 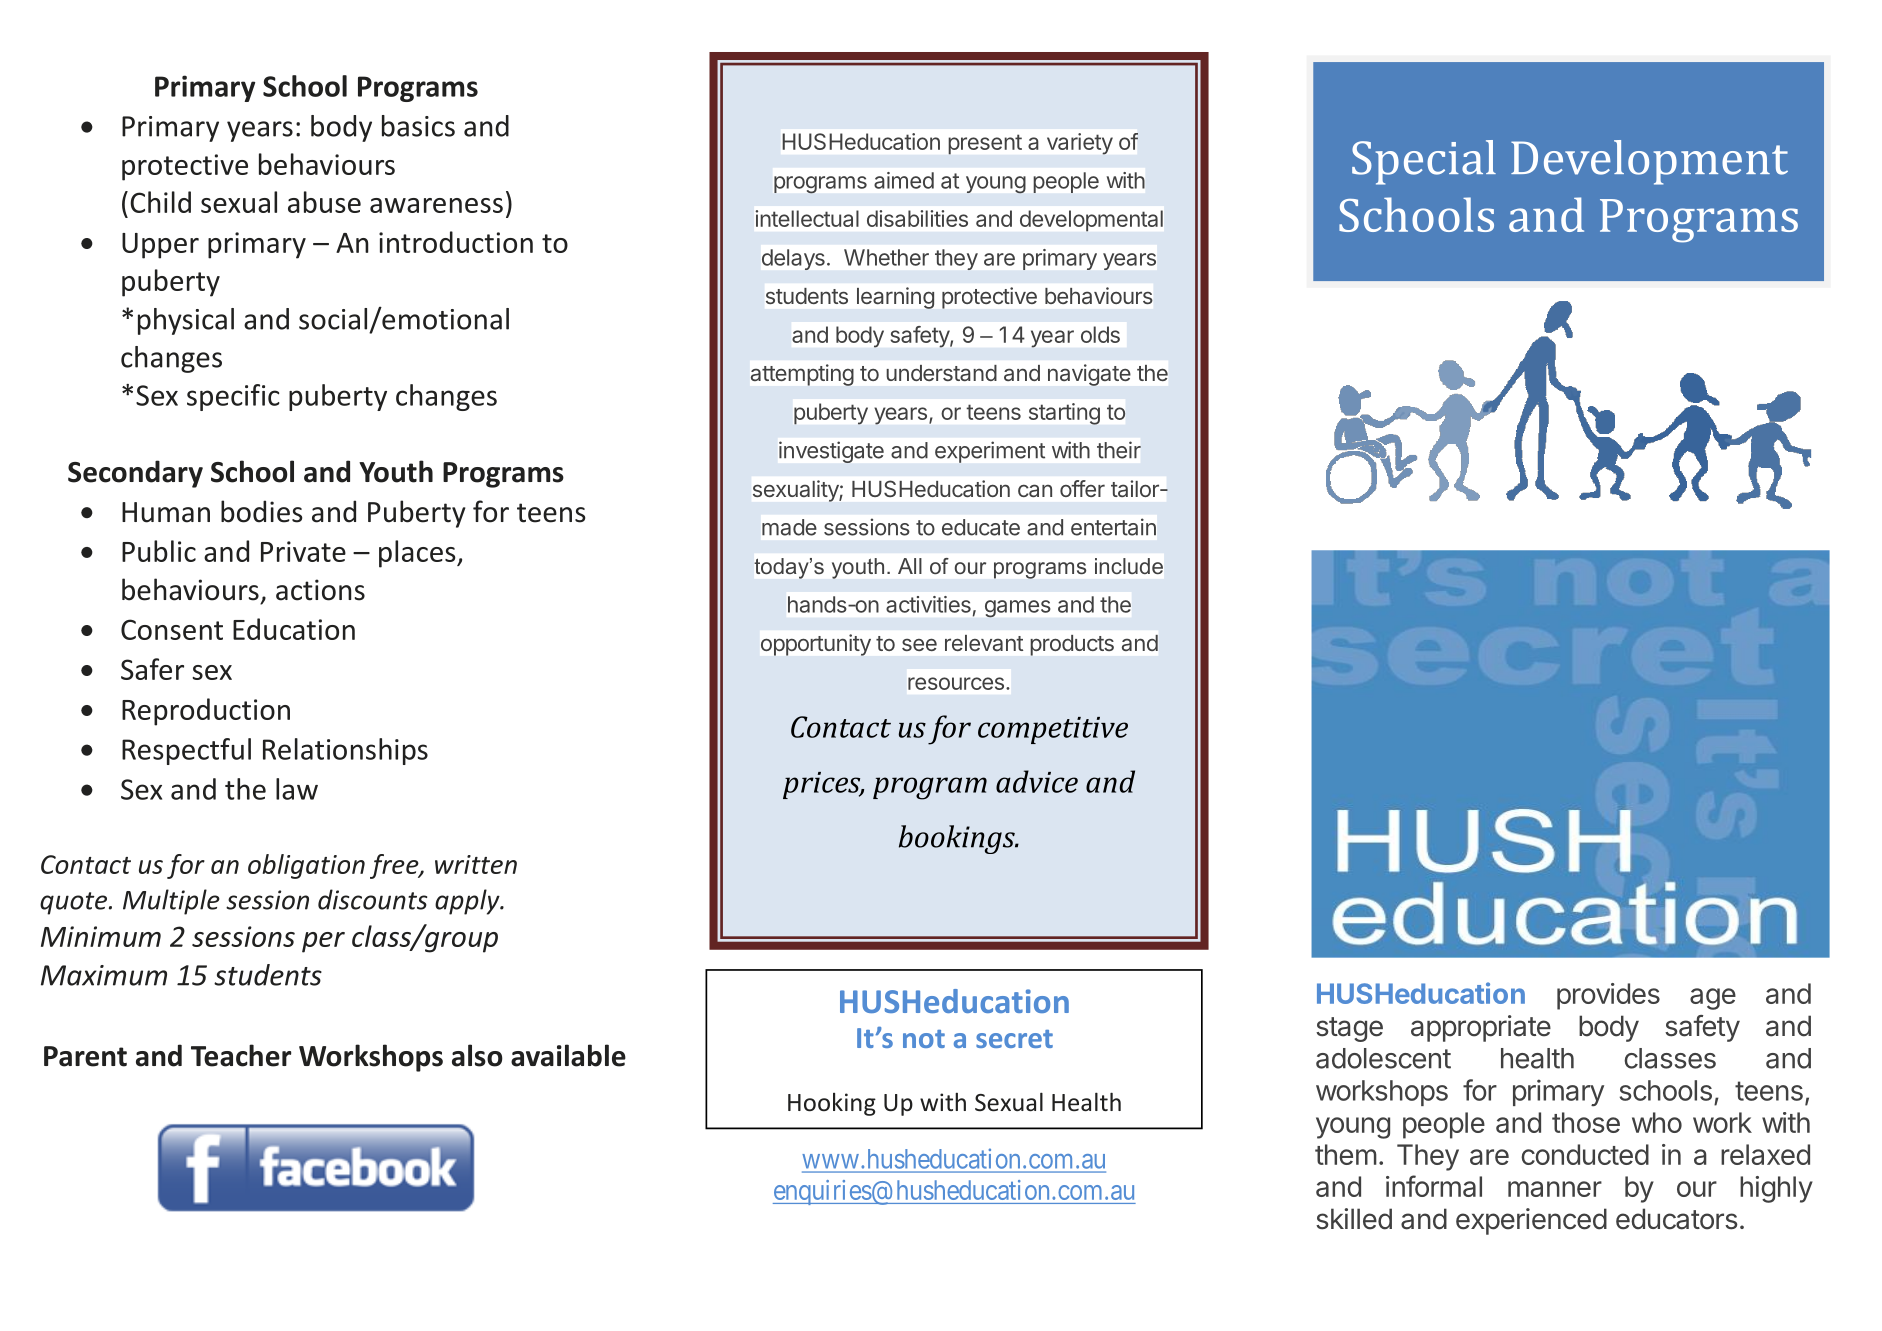 What do you see at coordinates (924, 1039) in the page?
I see `not` at bounding box center [924, 1039].
